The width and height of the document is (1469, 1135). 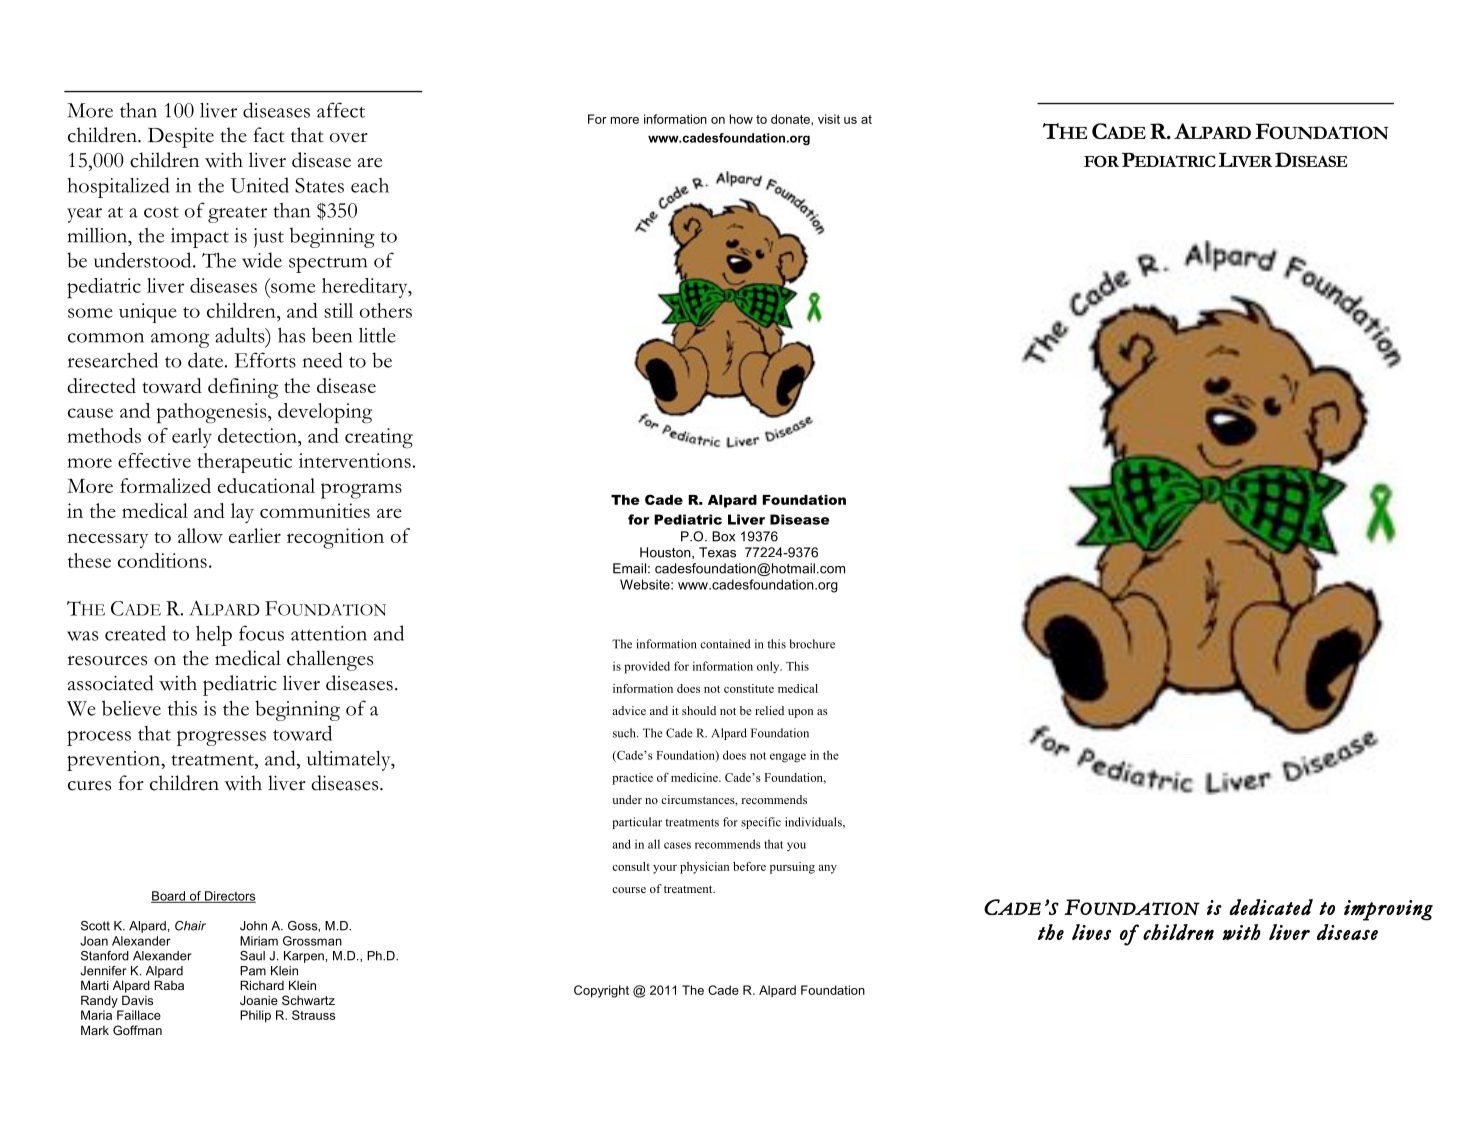 What do you see at coordinates (717, 552) in the document?
I see `Texas` at bounding box center [717, 552].
